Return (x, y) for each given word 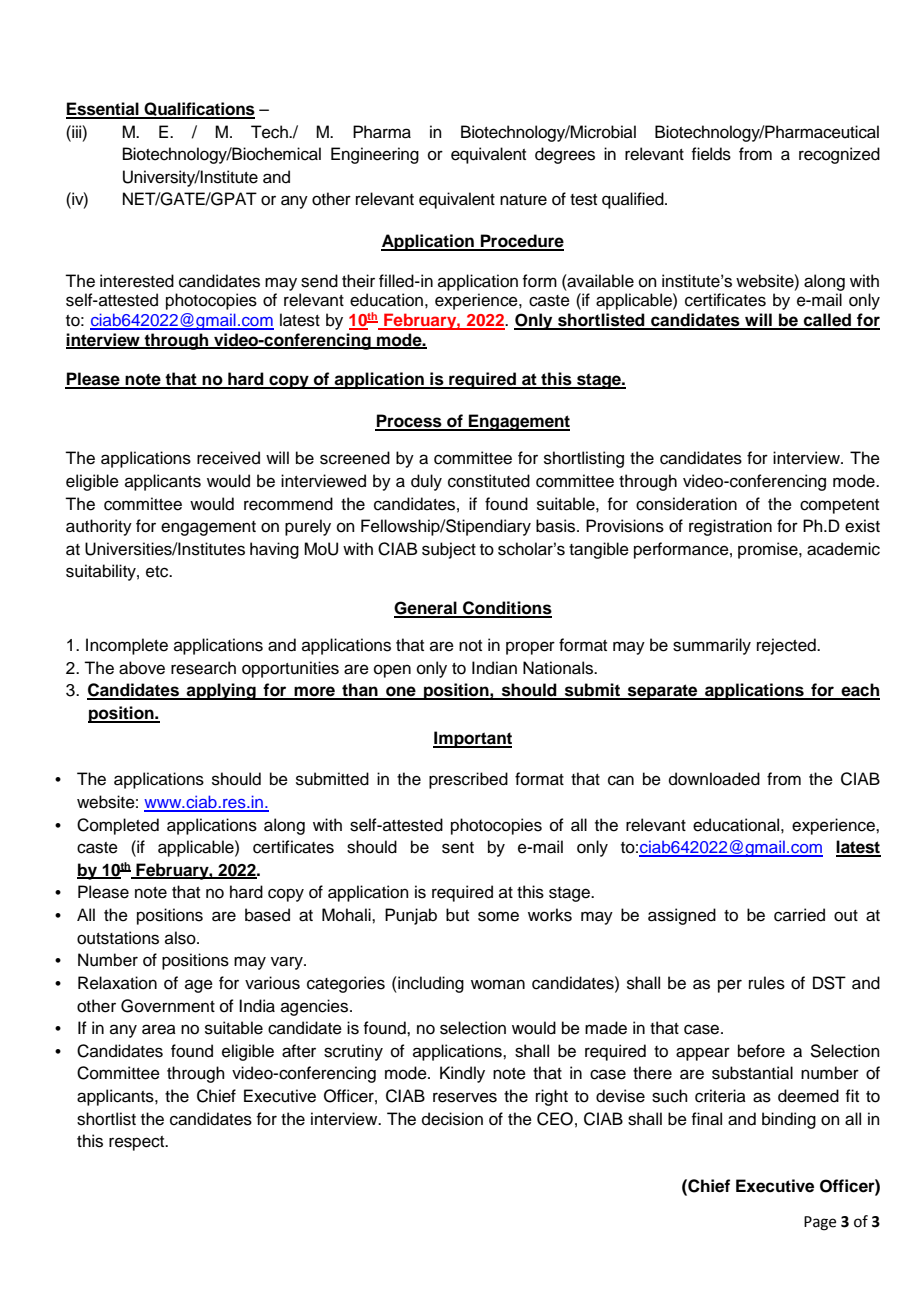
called (828, 321)
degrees (565, 155)
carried (799, 915)
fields (711, 154)
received (228, 458)
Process (409, 422)
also (181, 938)
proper (530, 648)
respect (138, 1143)
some (498, 916)
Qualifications (198, 110)
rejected (787, 646)
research (203, 668)
